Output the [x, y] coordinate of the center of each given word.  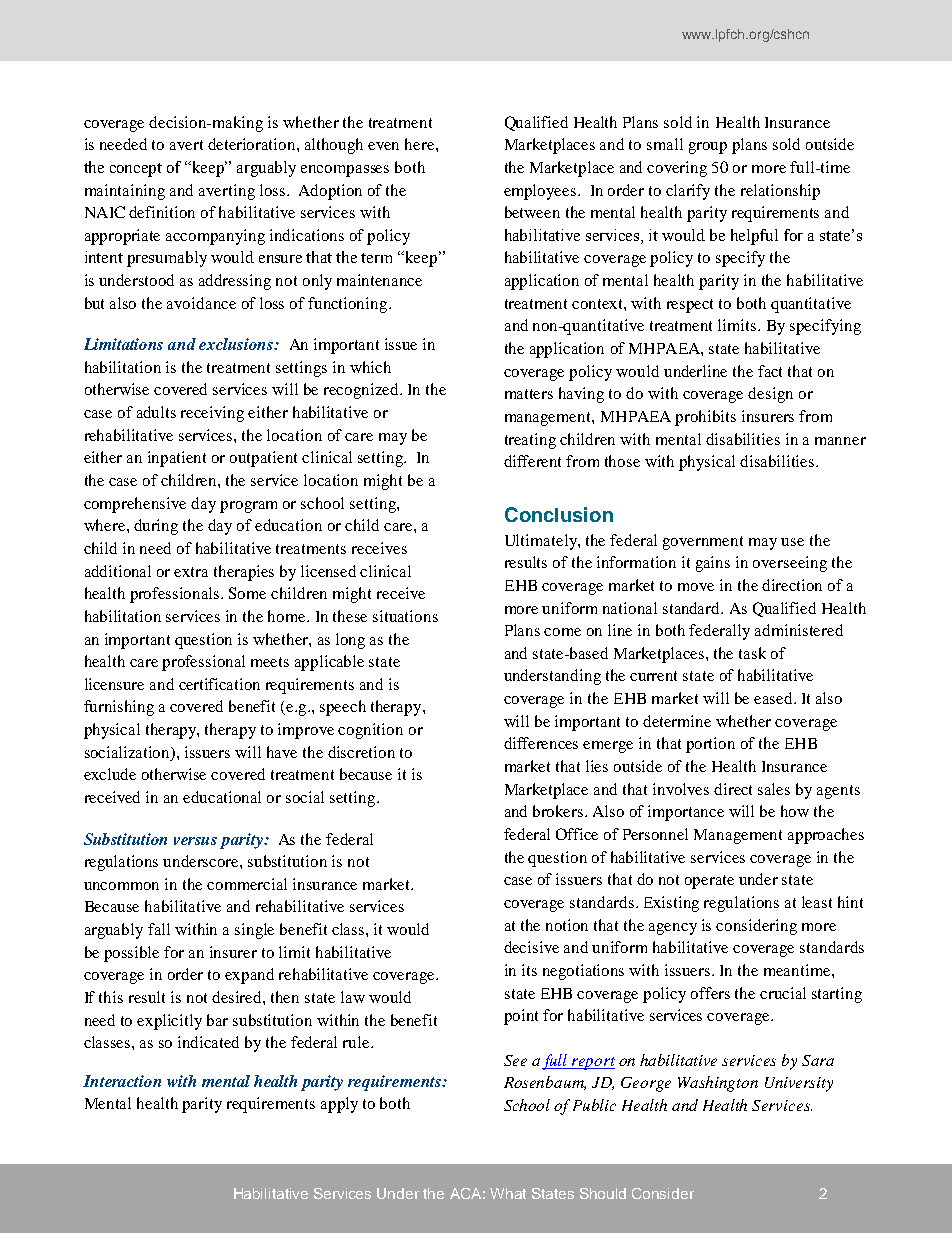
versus [195, 841]
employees [541, 192]
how [795, 811]
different [532, 461]
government [703, 543]
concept [136, 170]
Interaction [122, 1081]
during [156, 527]
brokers [559, 811]
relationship [780, 192]
